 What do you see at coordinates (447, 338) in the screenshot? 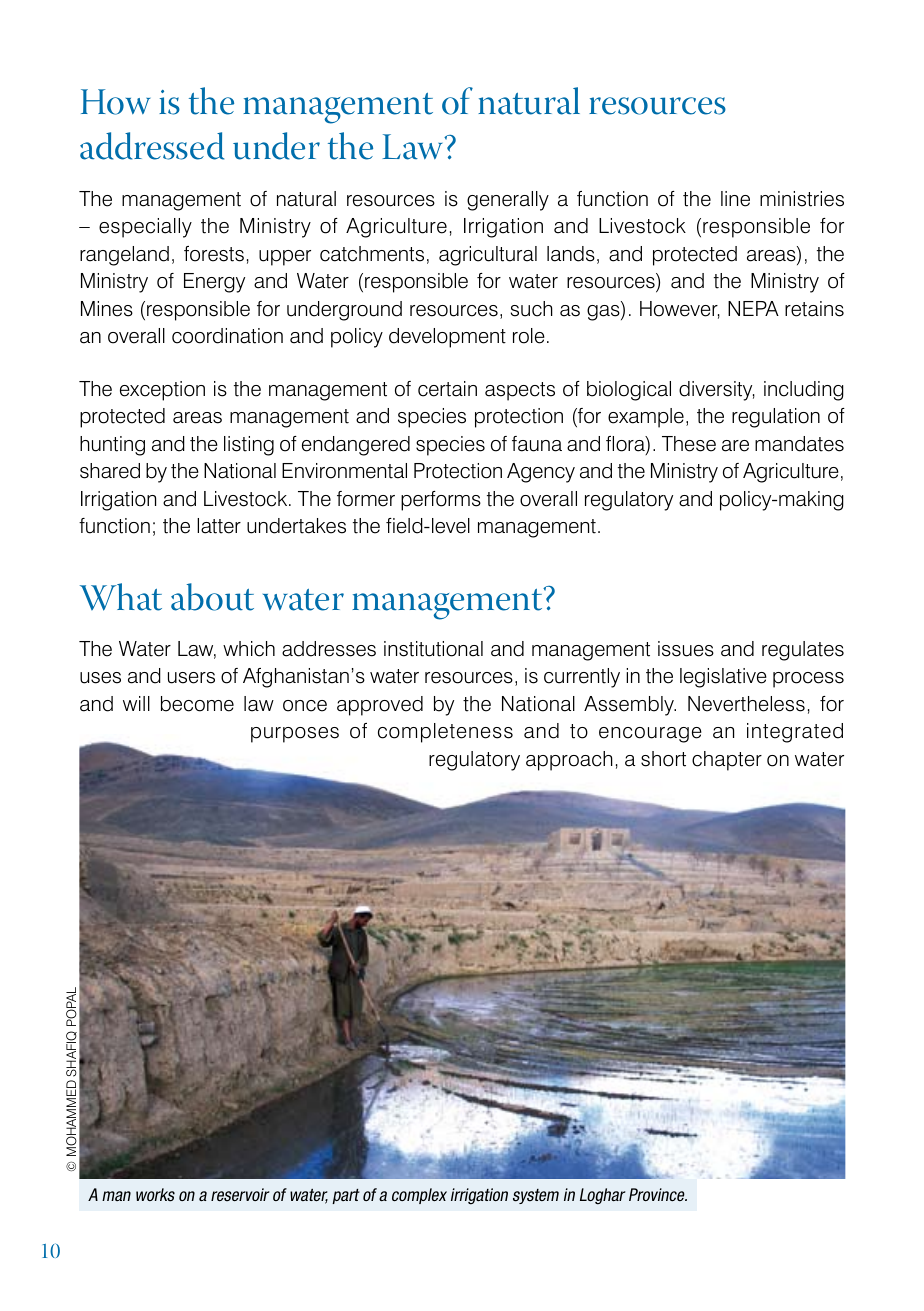
I see `development` at bounding box center [447, 338].
